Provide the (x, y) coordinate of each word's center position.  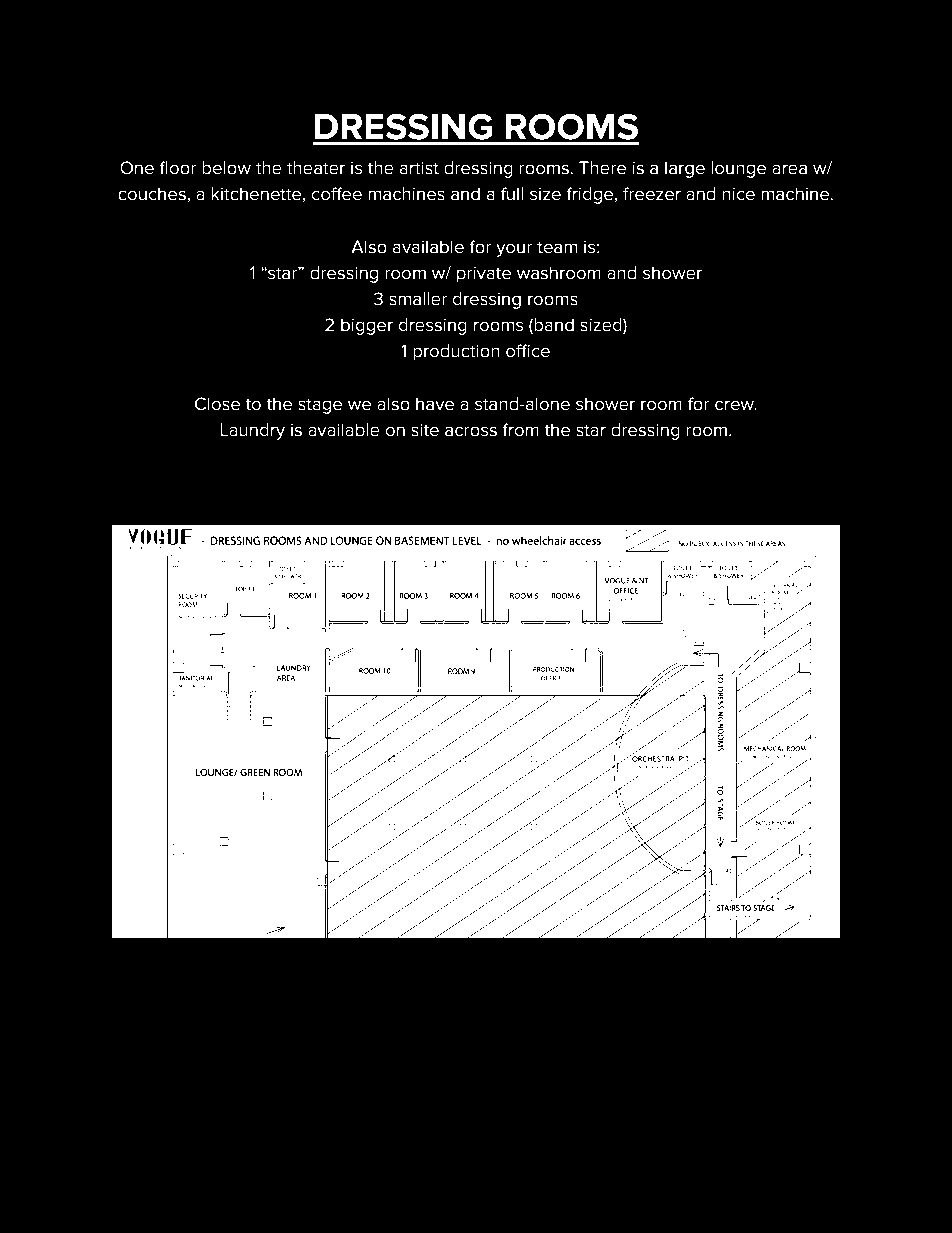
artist (419, 168)
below (226, 168)
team (557, 247)
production (456, 352)
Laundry (252, 431)
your (514, 250)
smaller (418, 299)
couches (152, 194)
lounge (738, 169)
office (528, 351)
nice (738, 194)
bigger (367, 326)
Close (217, 404)
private (484, 275)
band (554, 325)
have (435, 404)
